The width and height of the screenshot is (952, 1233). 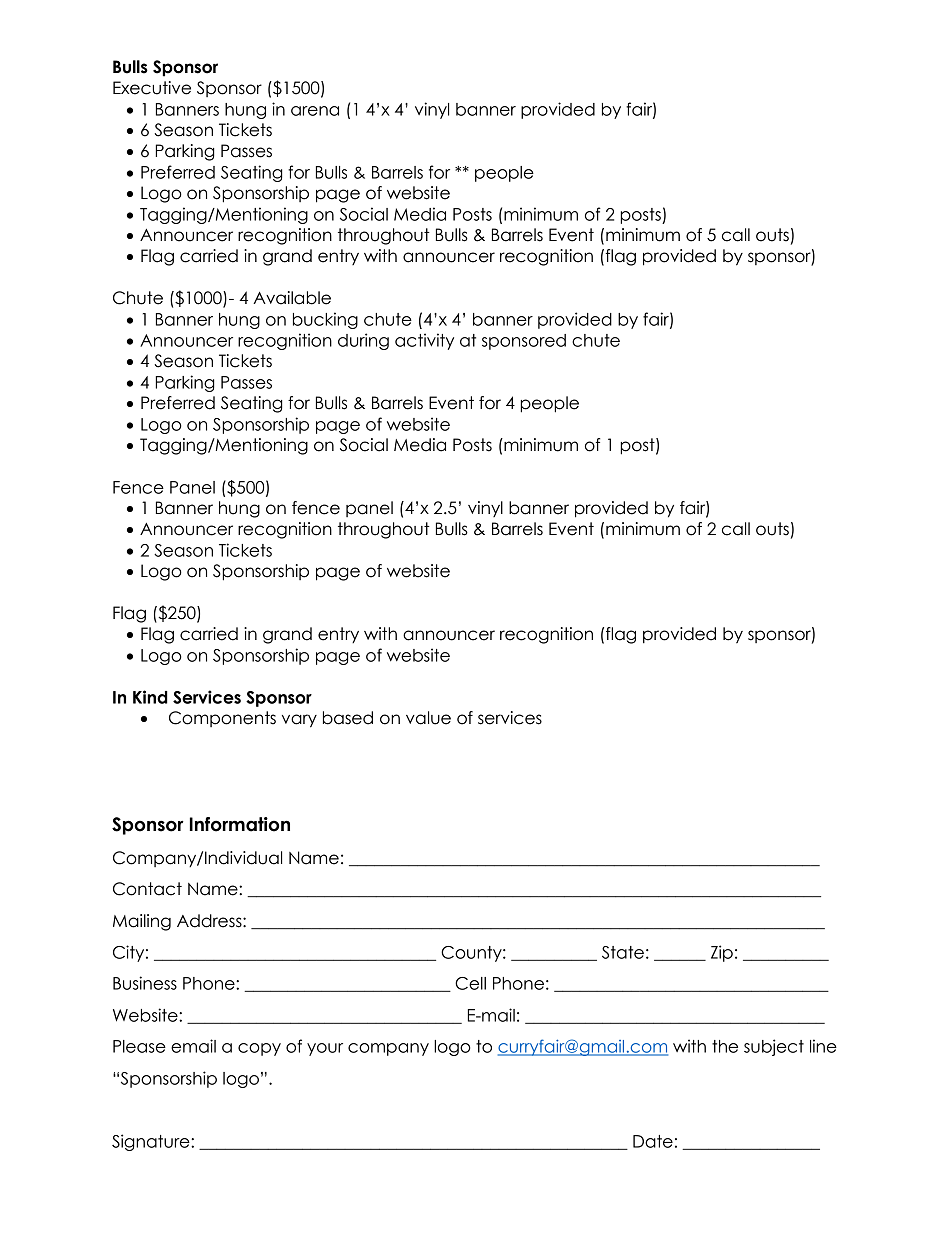 What do you see at coordinates (623, 952) in the screenshot?
I see `State` at bounding box center [623, 952].
